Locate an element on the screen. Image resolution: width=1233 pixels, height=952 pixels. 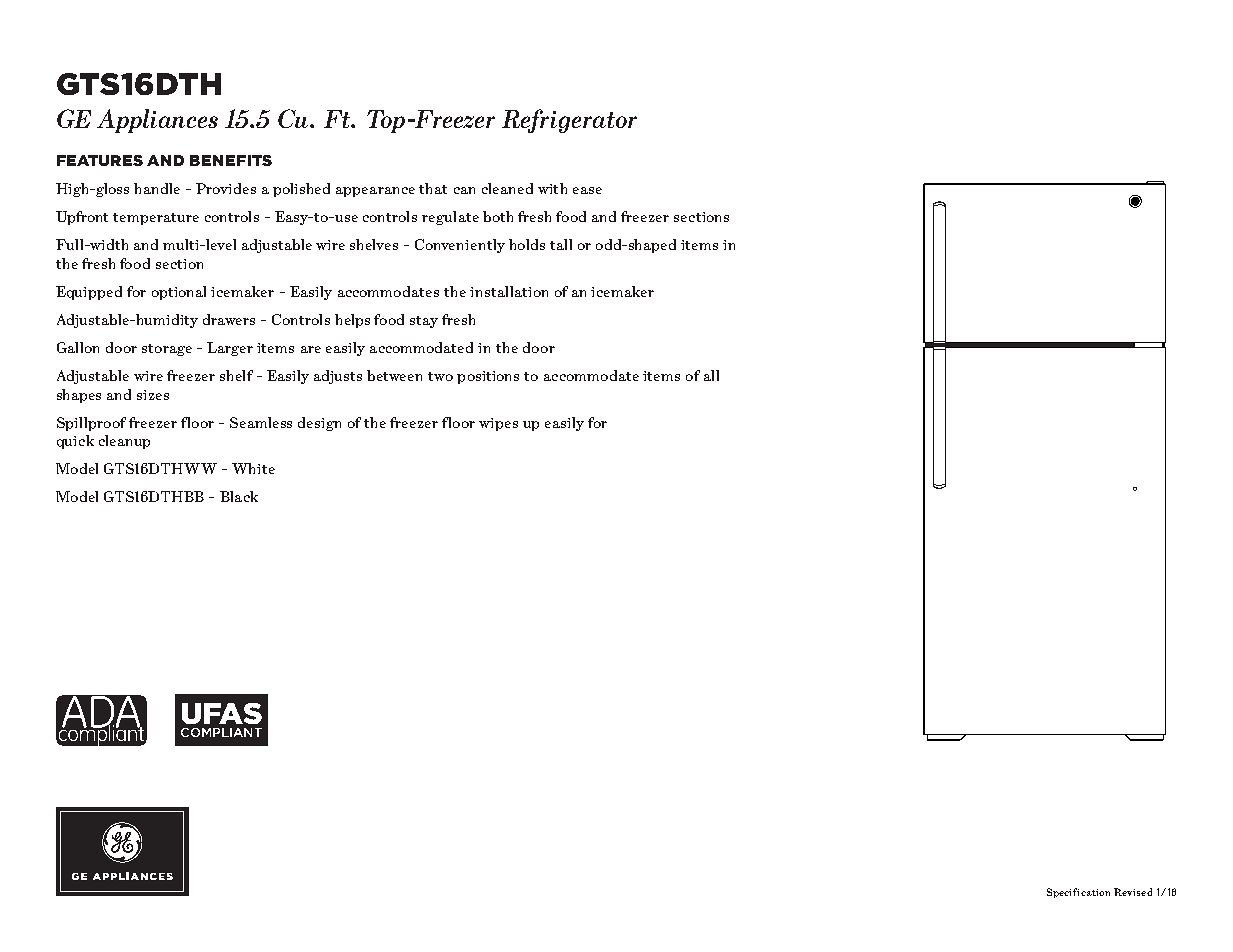
ease is located at coordinates (587, 190).
